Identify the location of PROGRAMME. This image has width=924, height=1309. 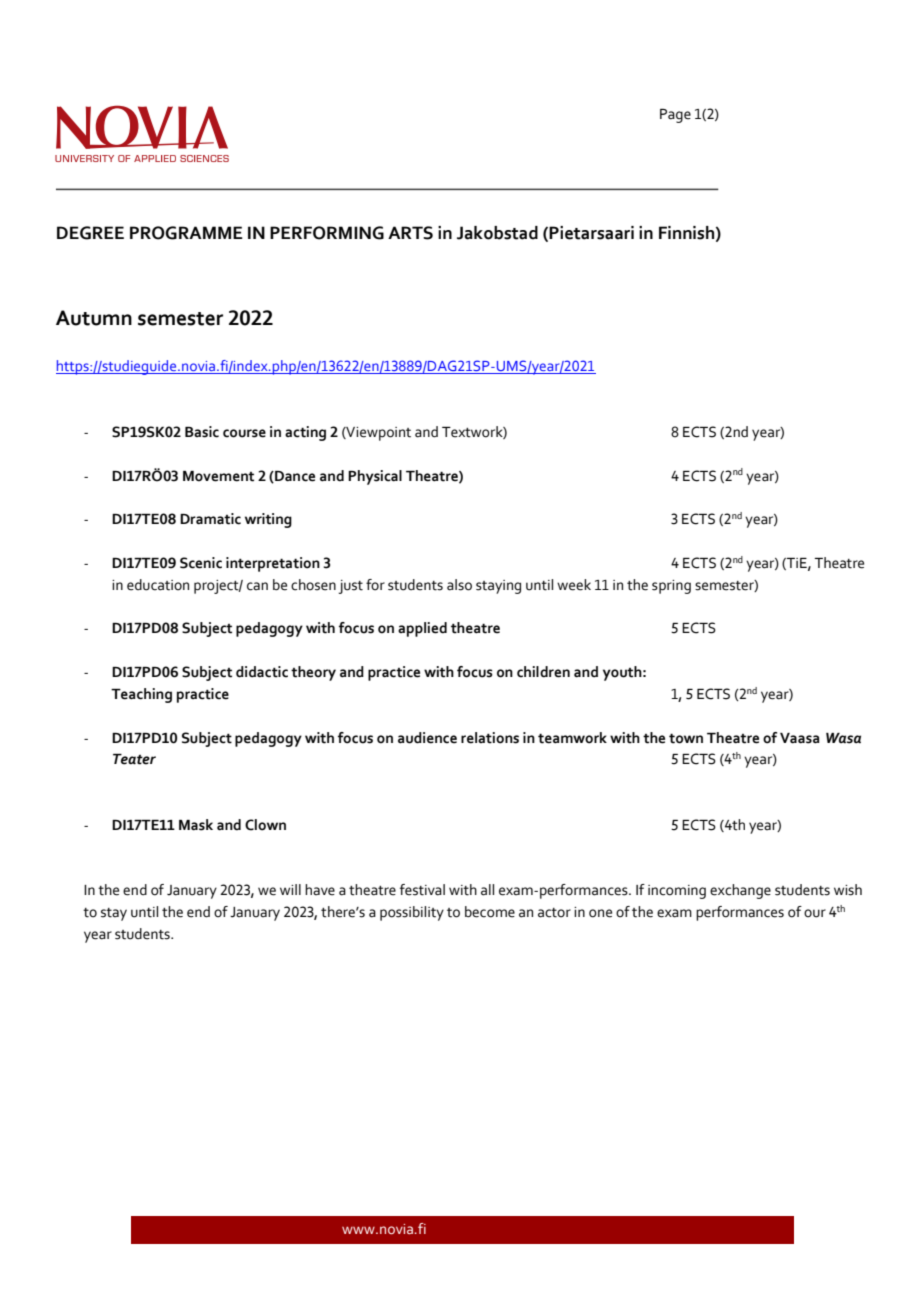
(186, 233).
